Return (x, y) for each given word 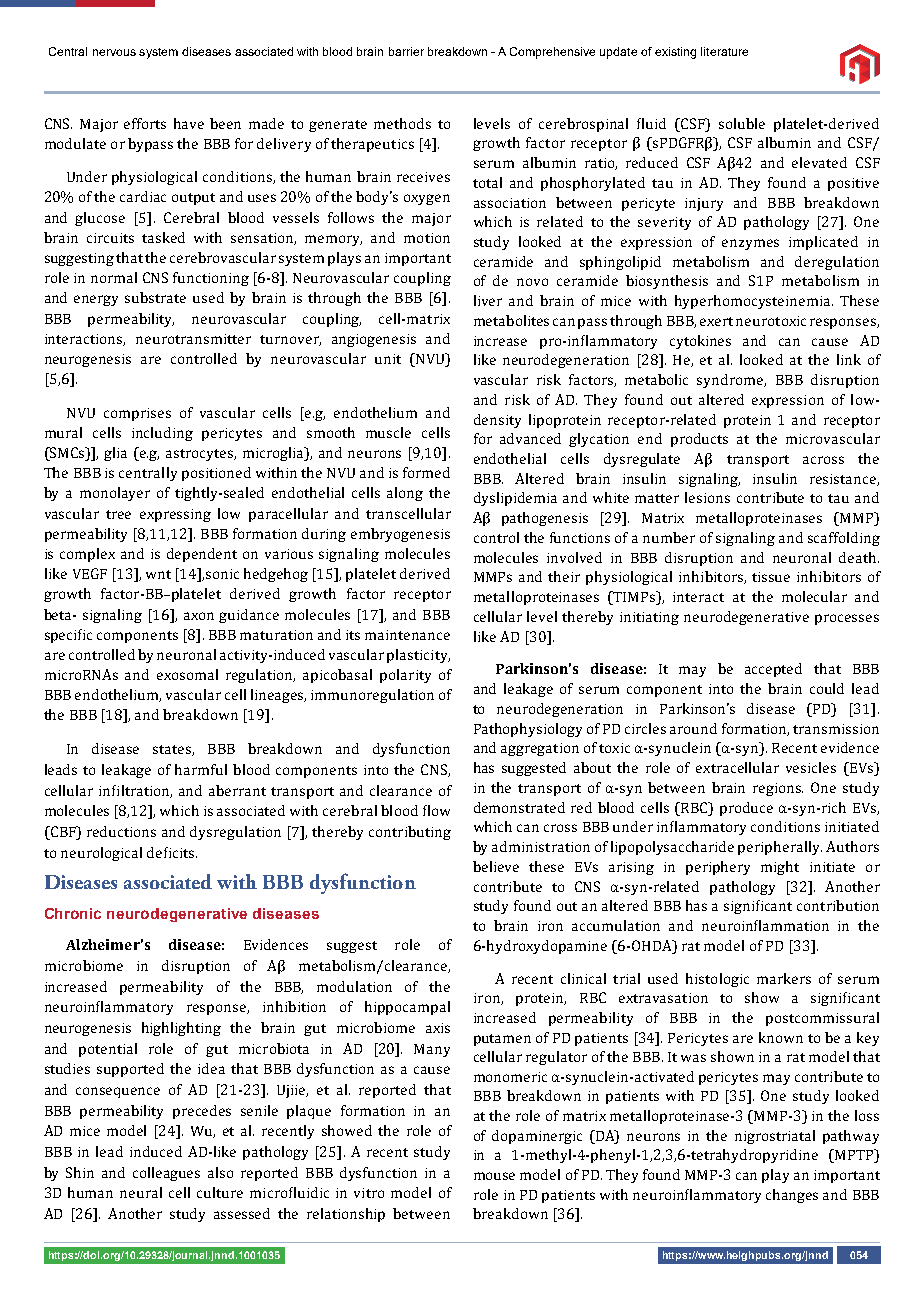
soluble (742, 123)
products (699, 440)
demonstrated (519, 807)
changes (792, 1196)
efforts (145, 123)
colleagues (166, 1174)
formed (426, 472)
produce (746, 809)
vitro (369, 1193)
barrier (406, 51)
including (162, 434)
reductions (121, 831)
